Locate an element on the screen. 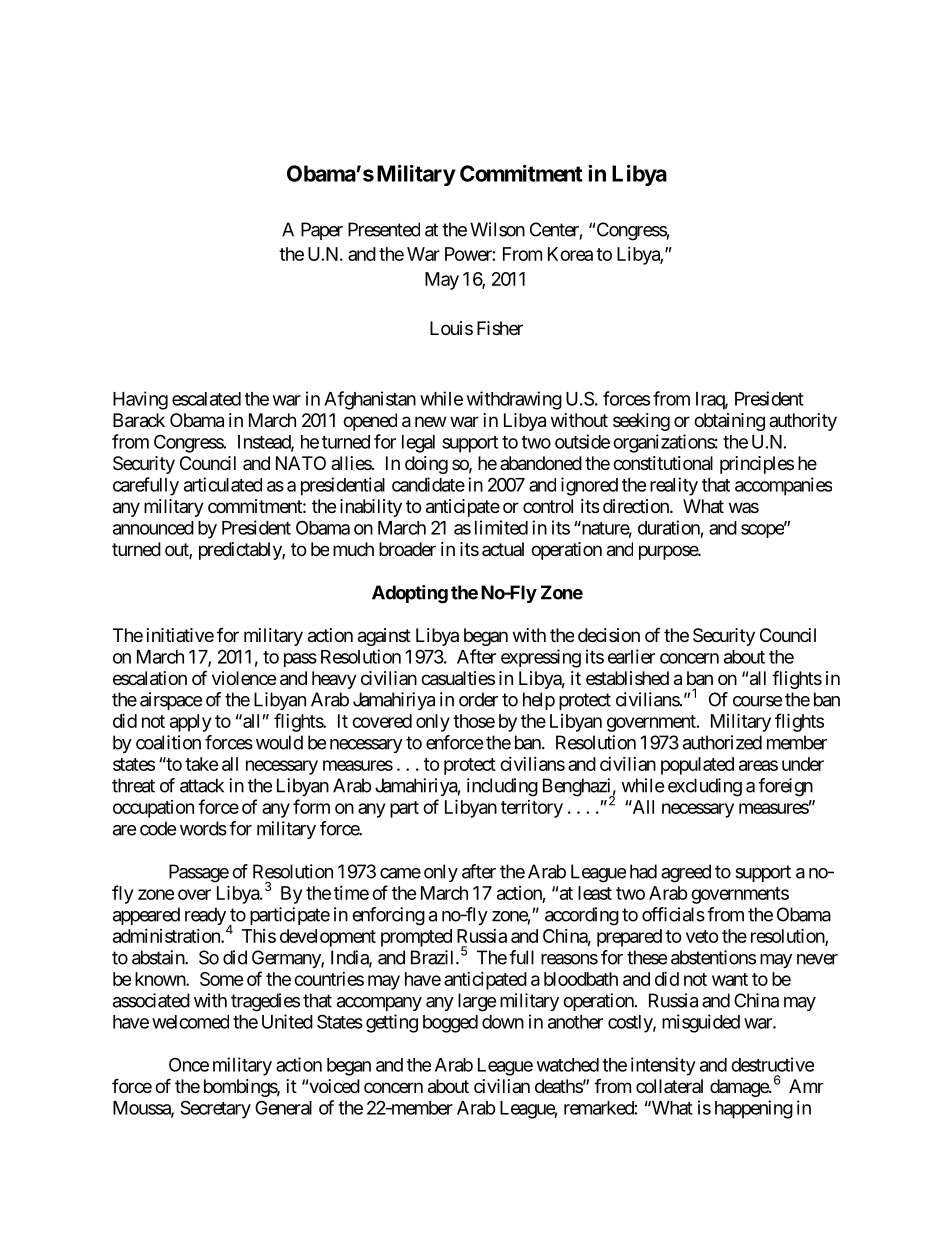 This screenshot has width=952, height=1233. Korea is located at coordinates (570, 254).
